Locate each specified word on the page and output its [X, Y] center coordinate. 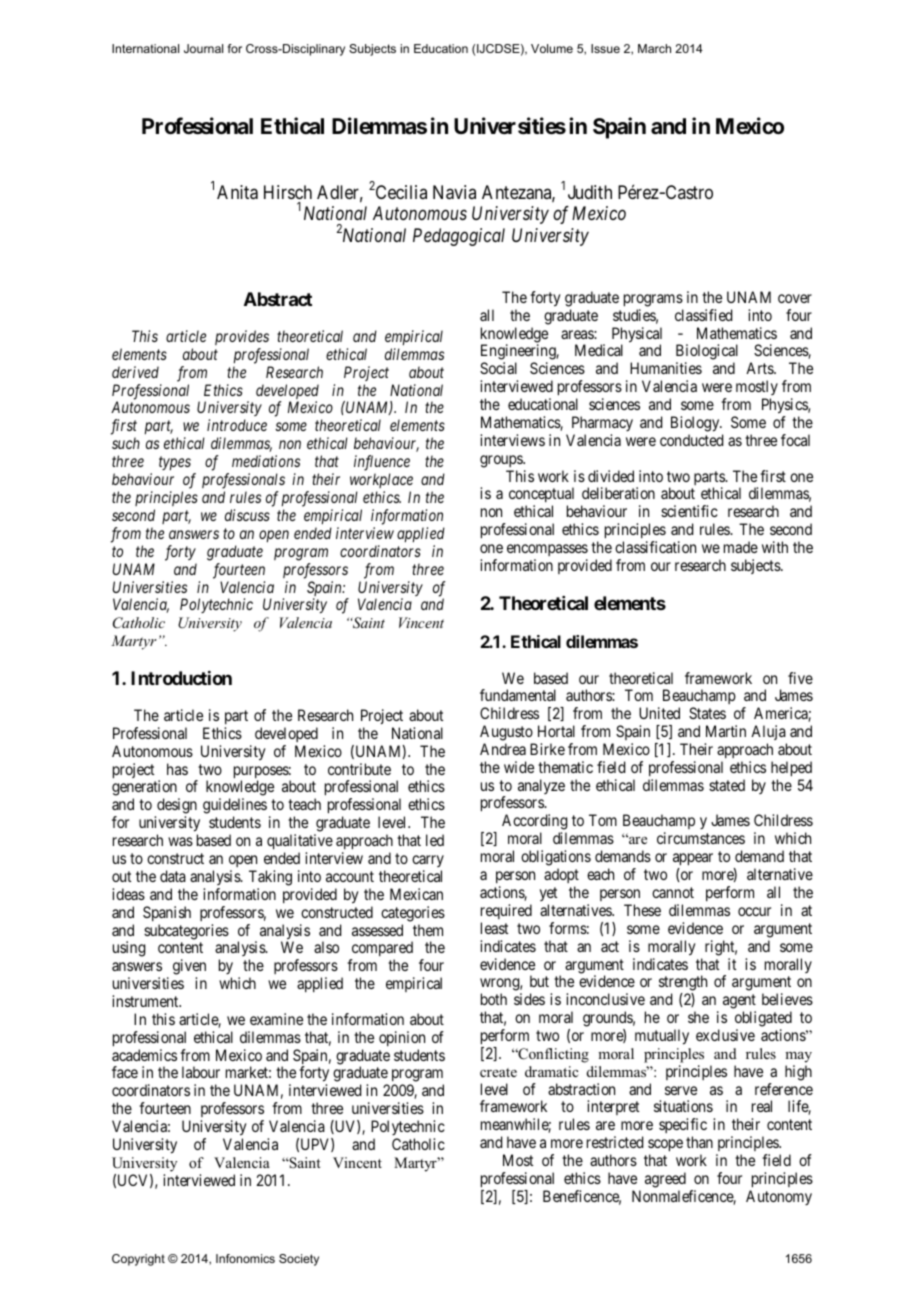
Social [498, 368]
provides [242, 337]
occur [754, 911]
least [494, 928]
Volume [552, 48]
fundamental [518, 695]
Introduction [181, 678]
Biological [707, 353]
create [498, 1072]
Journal [203, 48]
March [654, 48]
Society [299, 1260]
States [707, 713]
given [189, 967]
